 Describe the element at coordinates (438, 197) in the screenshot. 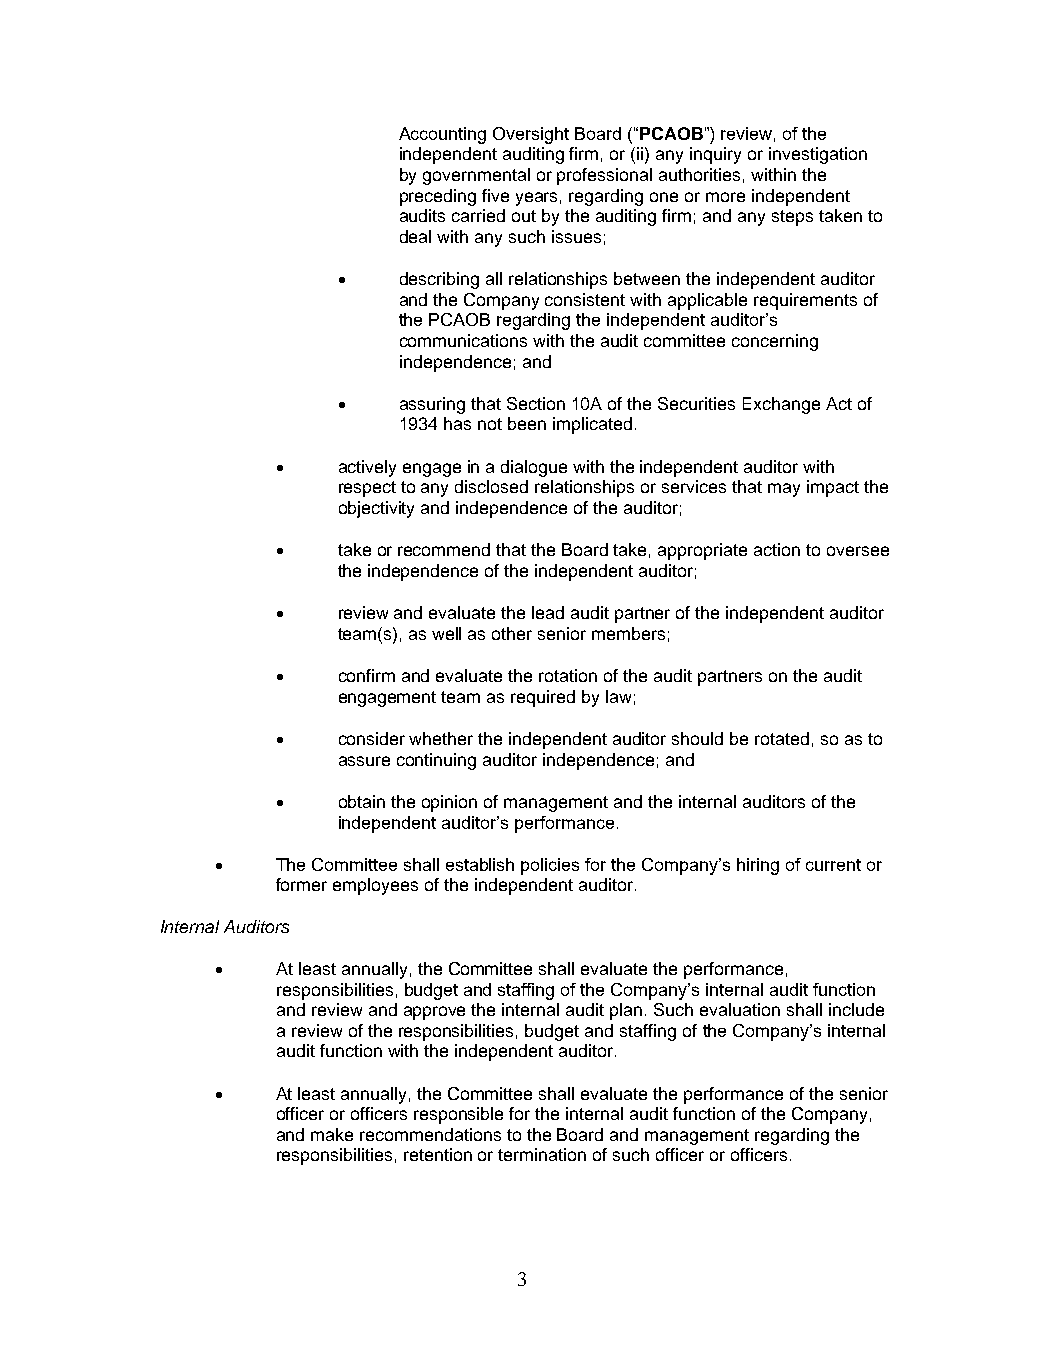

I see `preceding` at that location.
